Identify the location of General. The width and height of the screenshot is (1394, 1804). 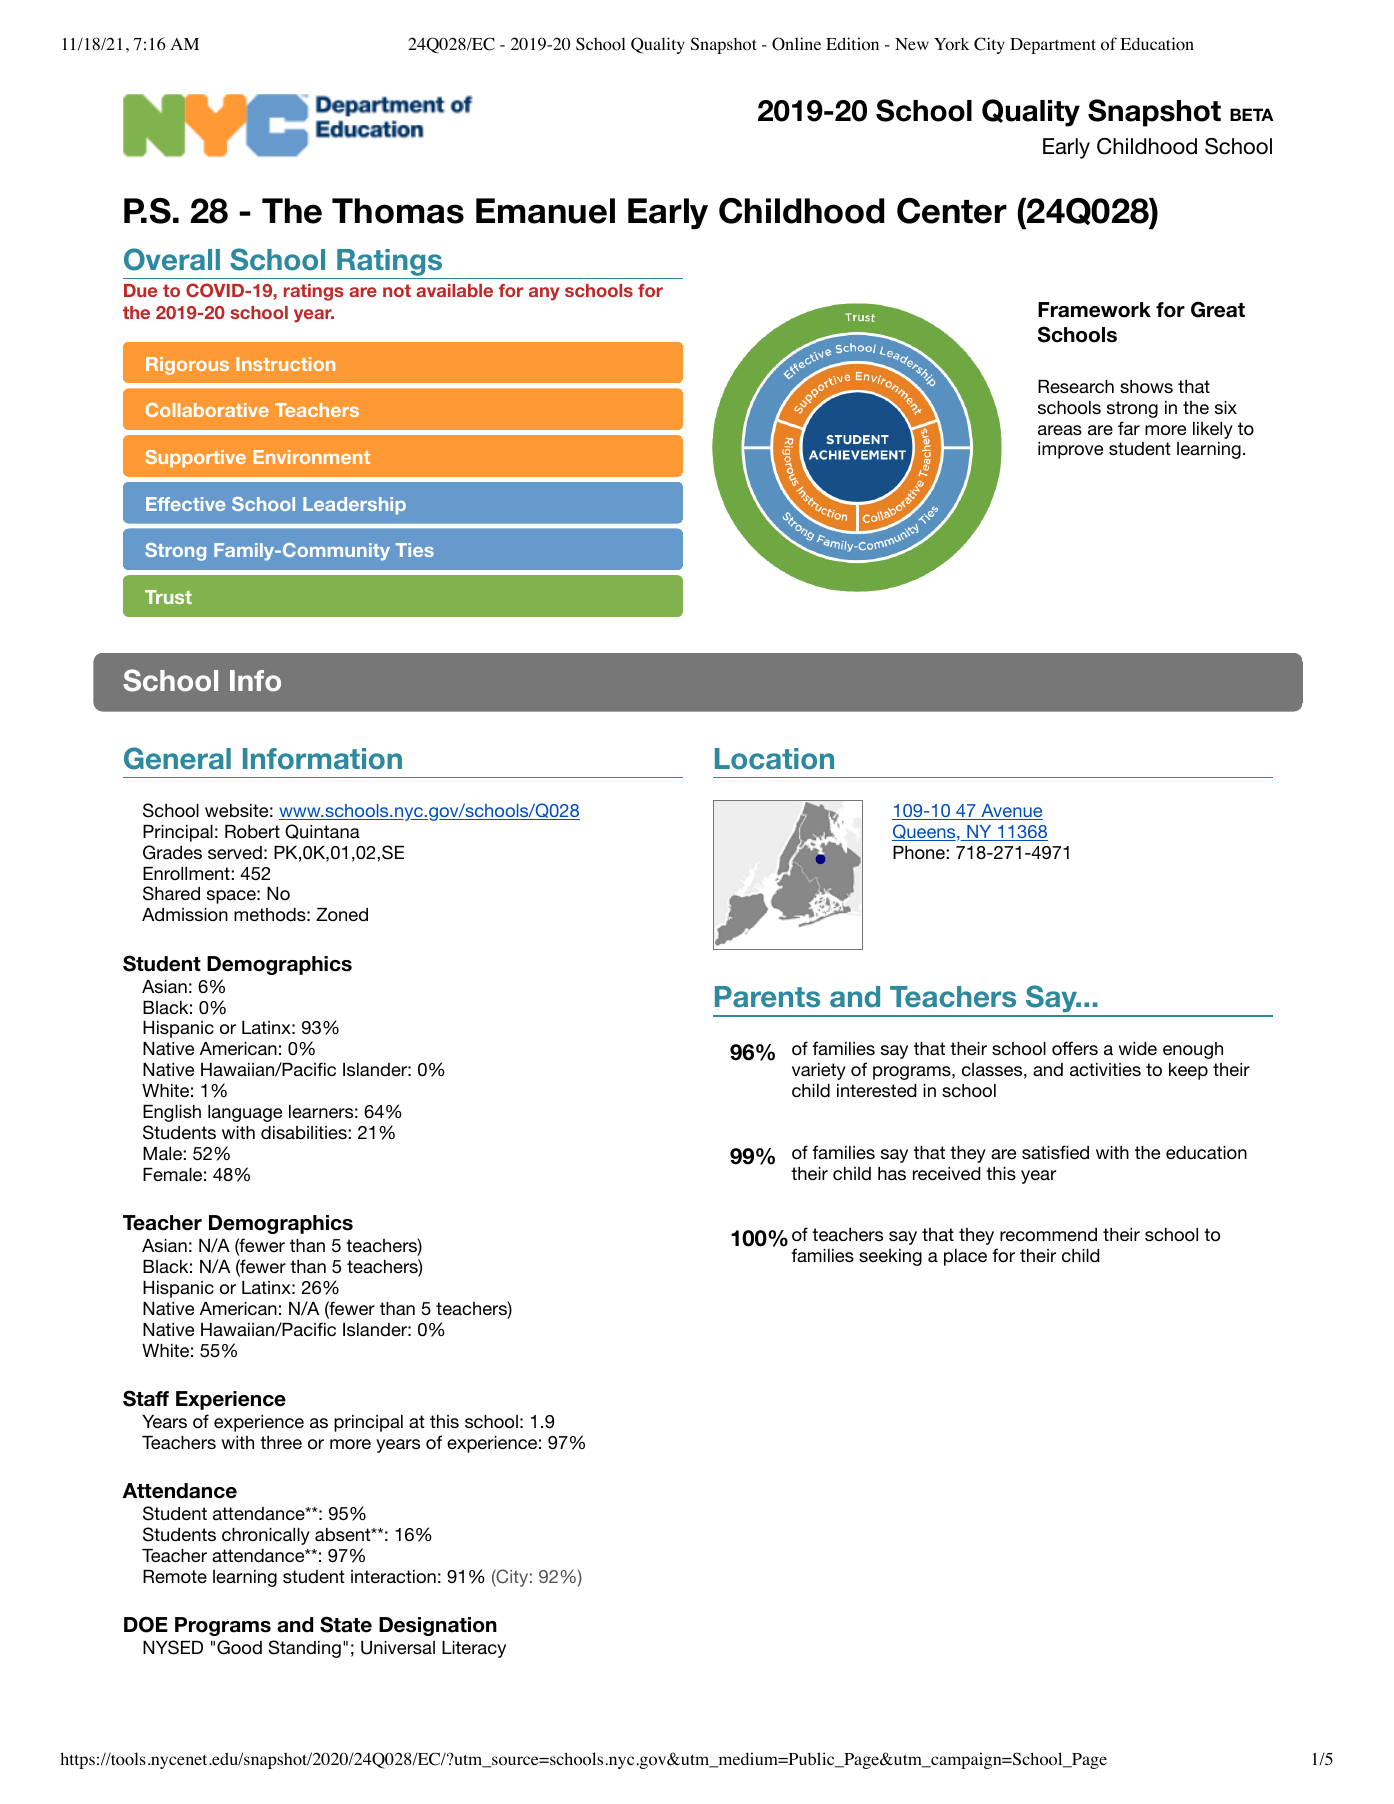
(177, 758).
